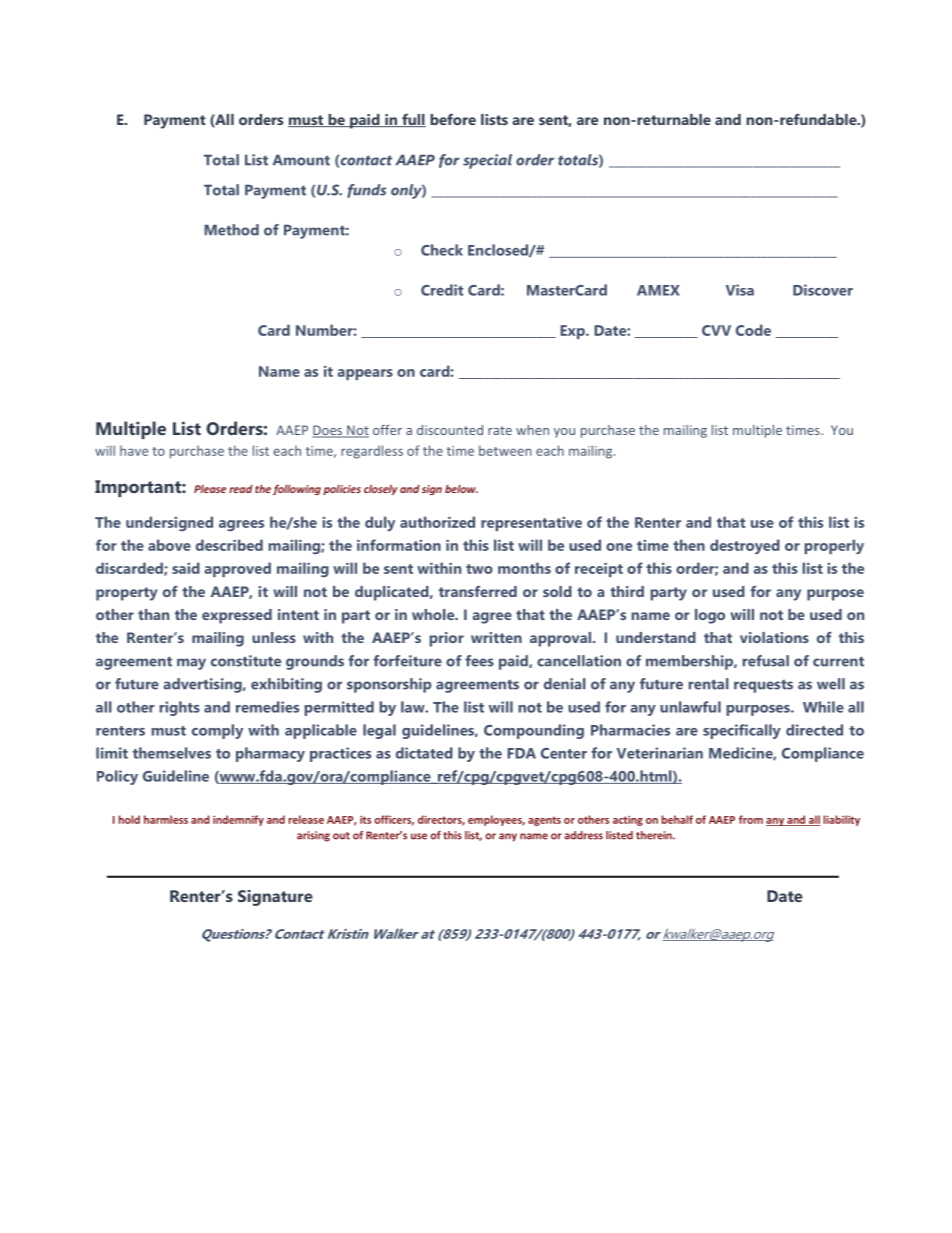 This page has height=1233, width=952. Describe the element at coordinates (740, 290) in the page. I see `Visa` at that location.
